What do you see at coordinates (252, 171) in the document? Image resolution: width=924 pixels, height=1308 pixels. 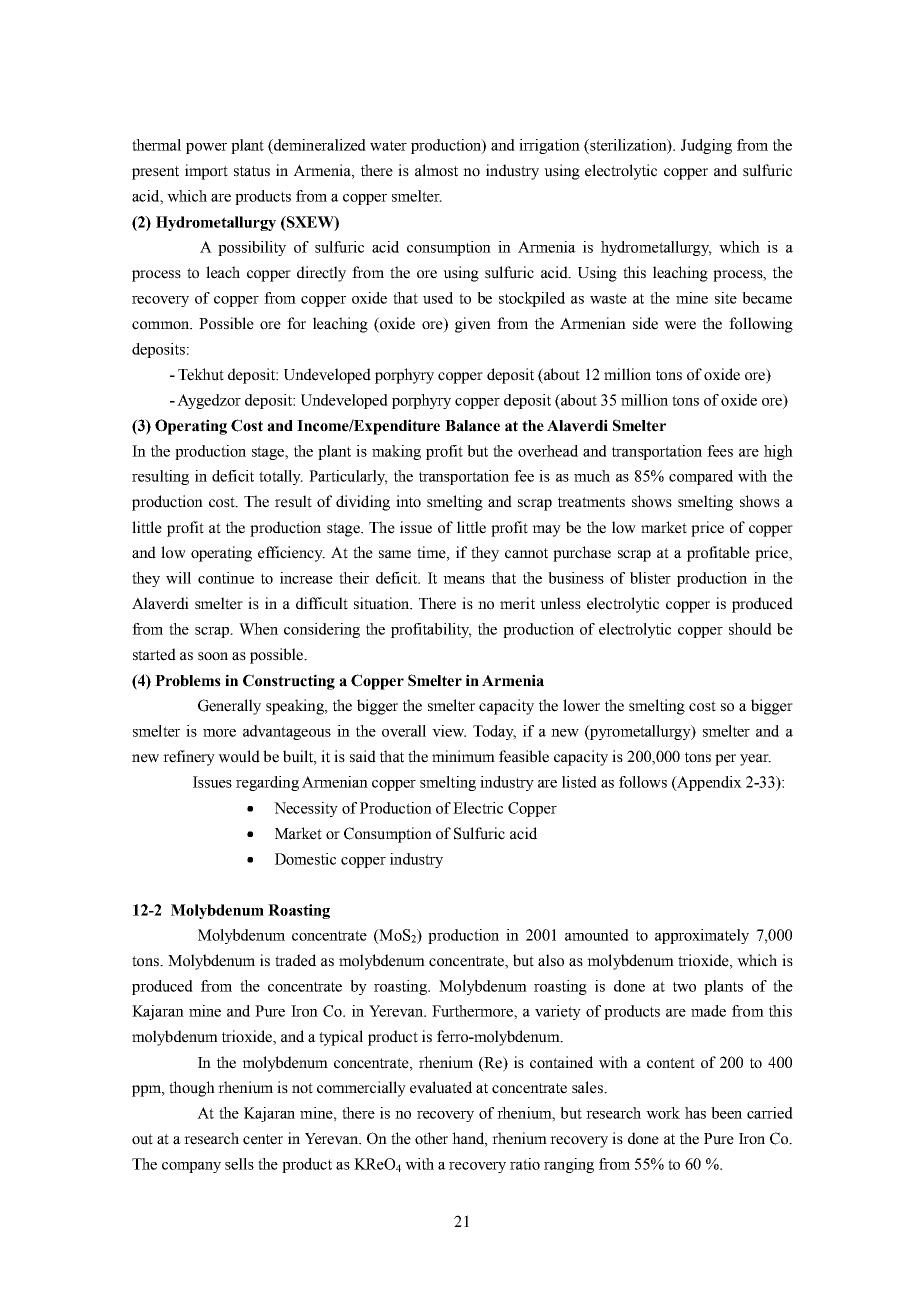 I see `status` at bounding box center [252, 171].
